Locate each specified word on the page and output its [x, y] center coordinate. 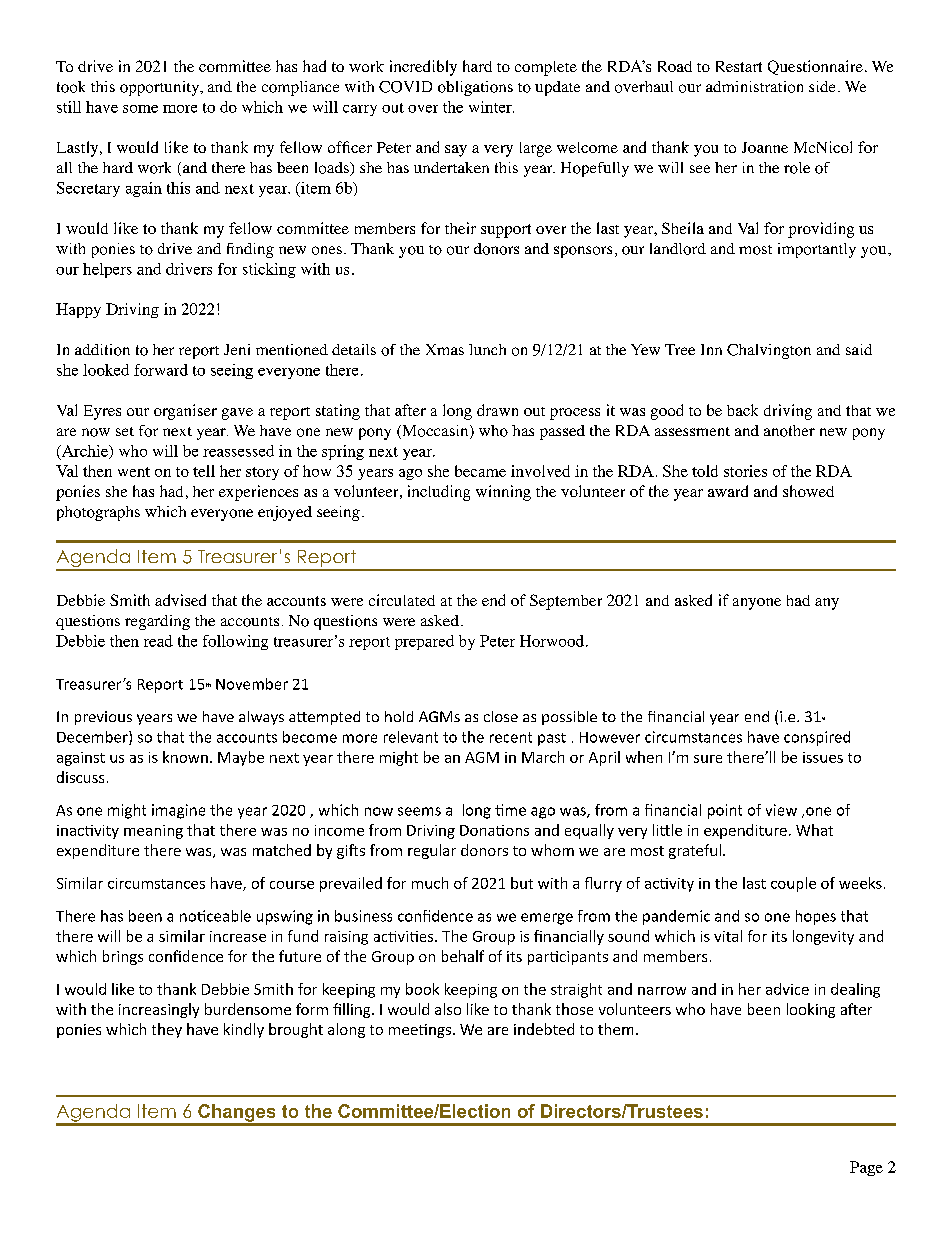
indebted [544, 1029]
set [125, 431]
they [167, 1030]
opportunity [161, 88]
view [781, 810]
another [789, 431]
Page [866, 1168]
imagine [178, 811]
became [480, 471]
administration [754, 87]
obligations [475, 88]
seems [419, 811]
